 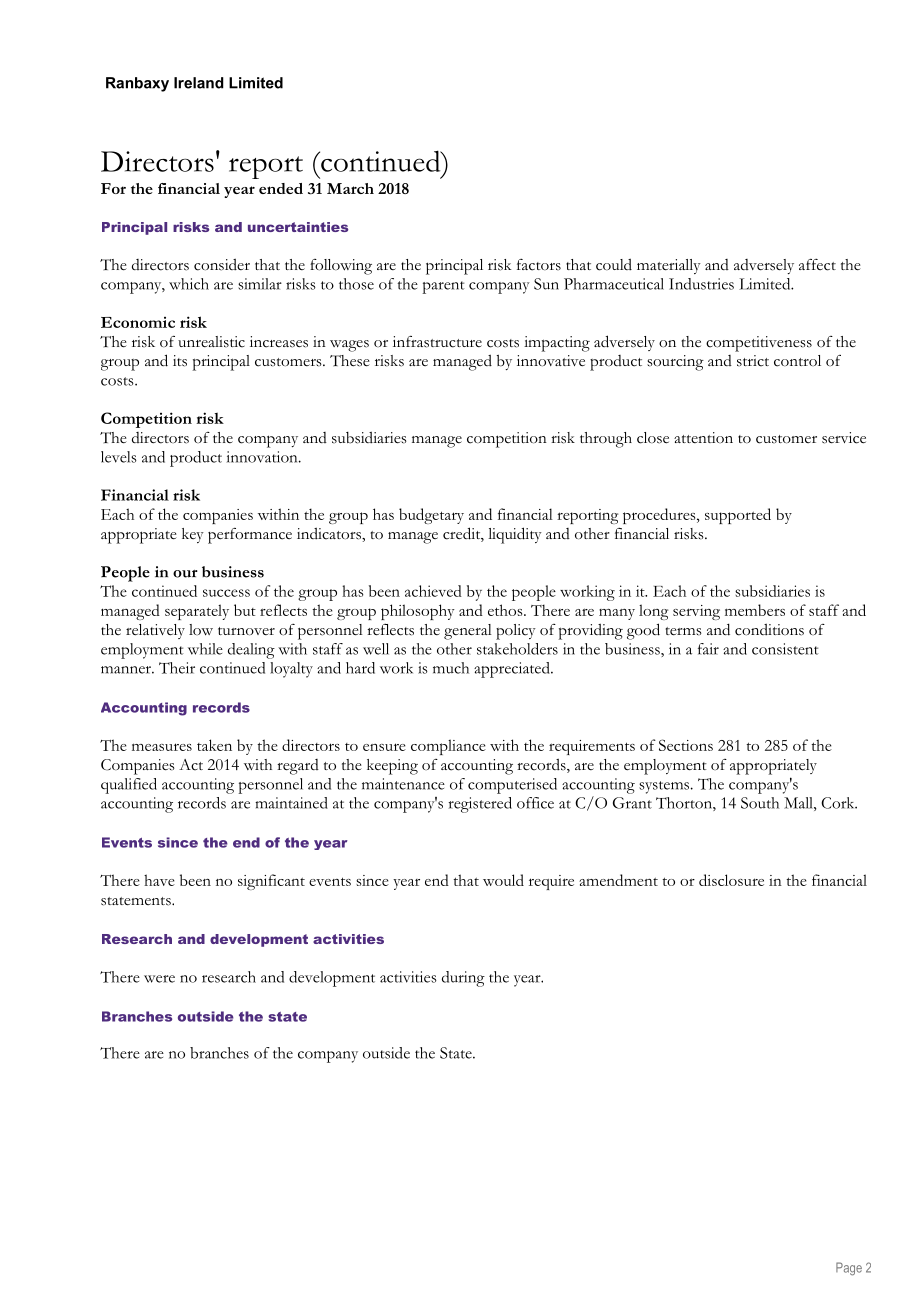 What do you see at coordinates (199, 83) in the screenshot?
I see `Ireland` at bounding box center [199, 83].
